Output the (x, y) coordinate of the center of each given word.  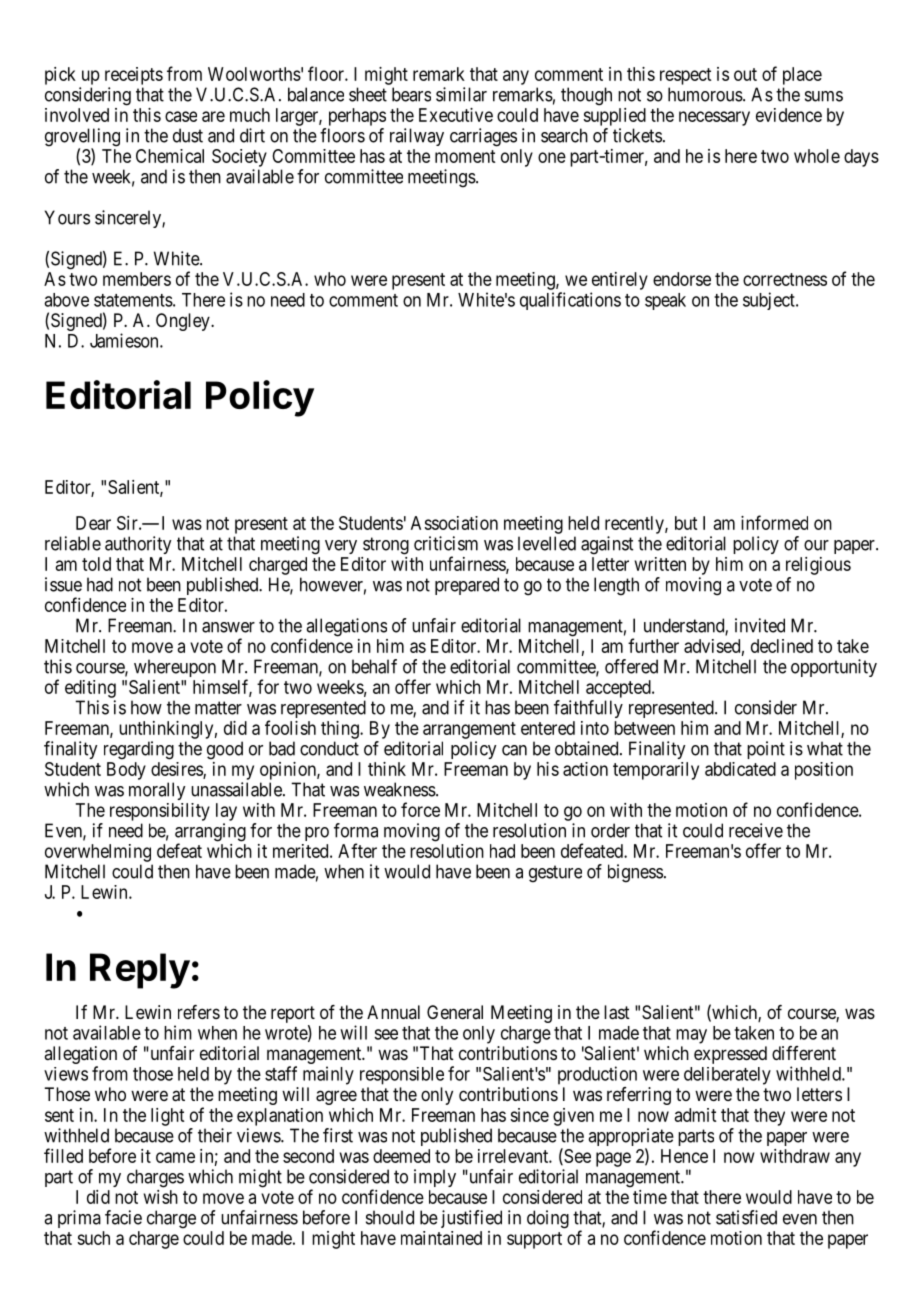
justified (471, 1219)
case (181, 116)
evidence (789, 115)
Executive (456, 115)
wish (161, 1197)
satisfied (746, 1217)
